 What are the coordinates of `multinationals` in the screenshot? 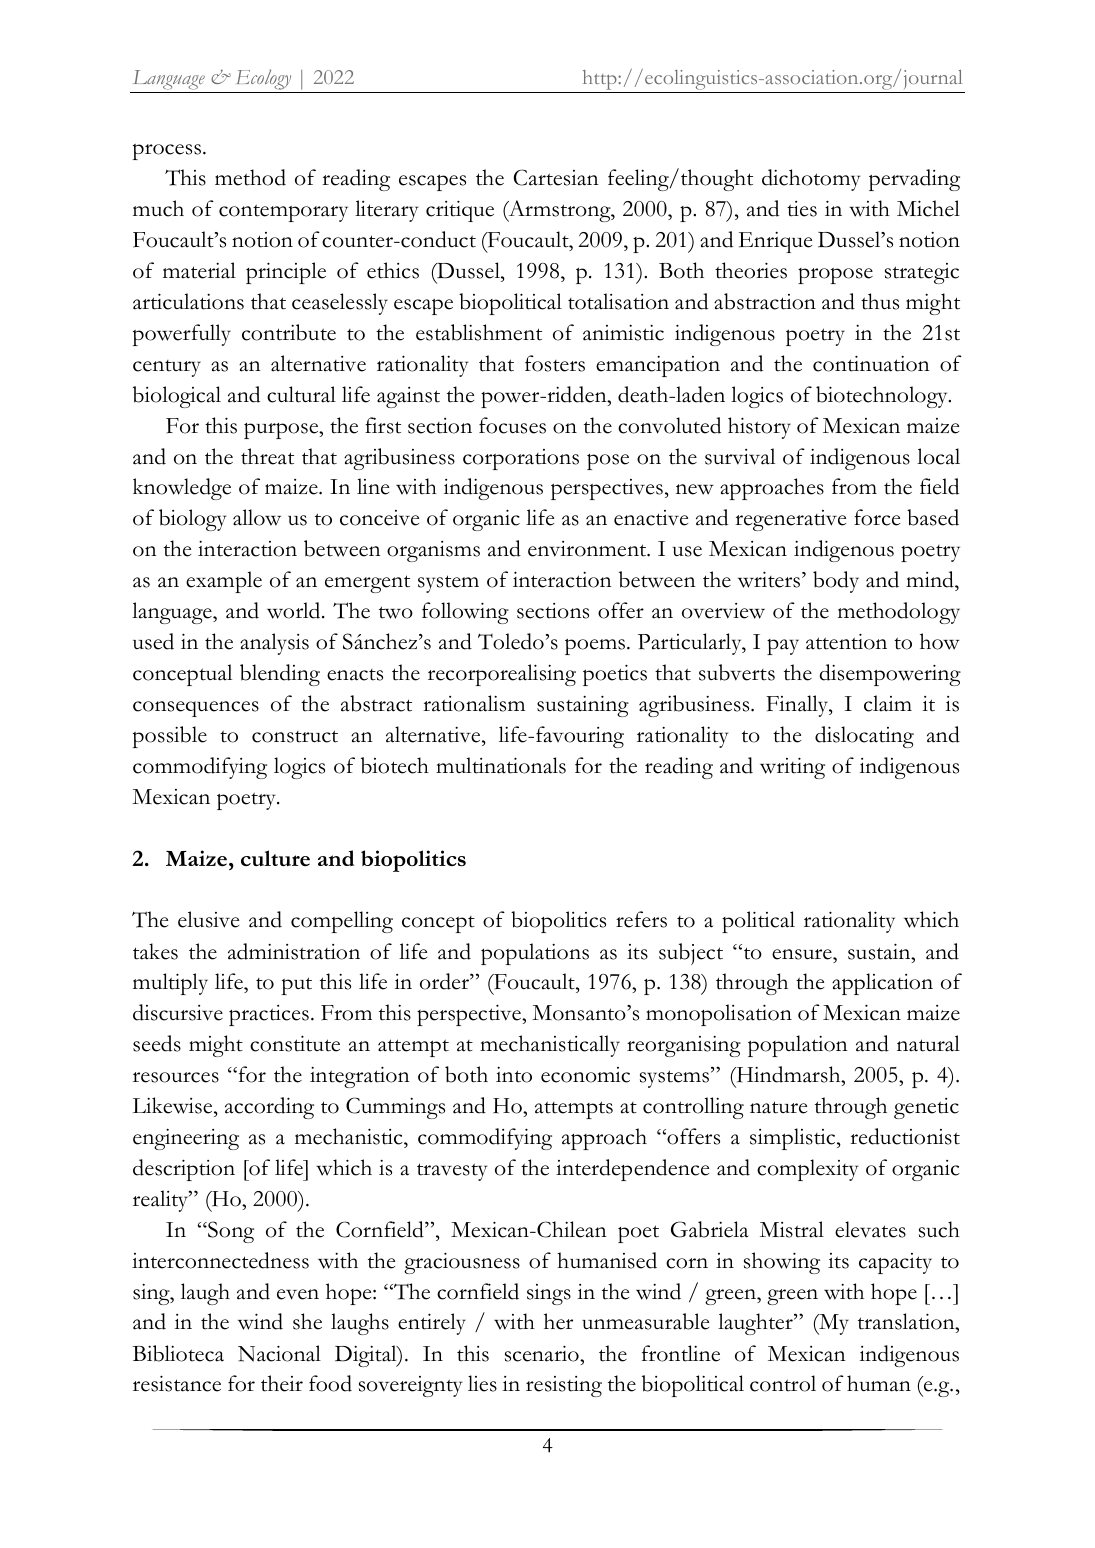 It's located at (501, 765).
